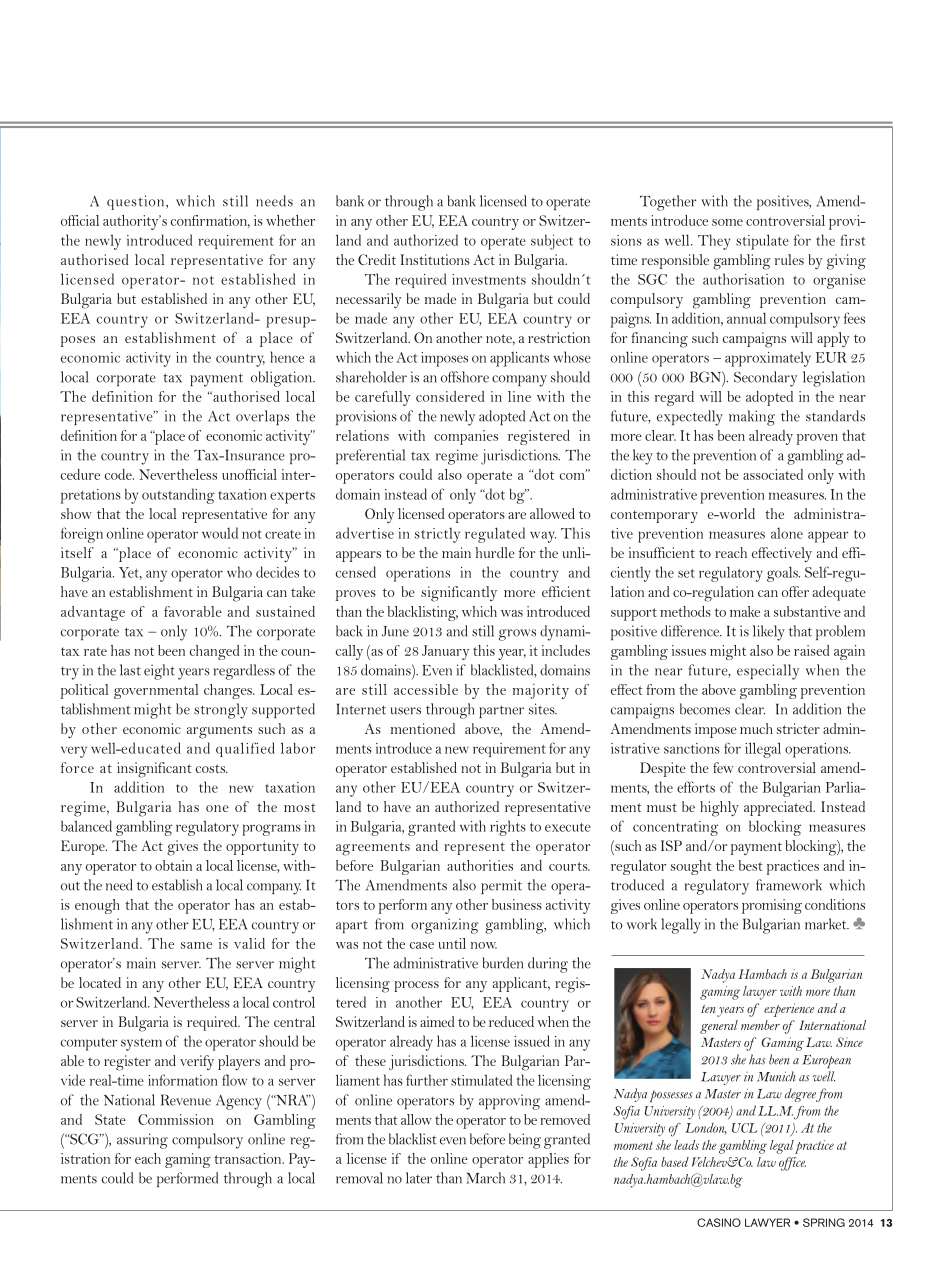  Describe the element at coordinates (773, 474) in the image. I see `associated` at that location.
